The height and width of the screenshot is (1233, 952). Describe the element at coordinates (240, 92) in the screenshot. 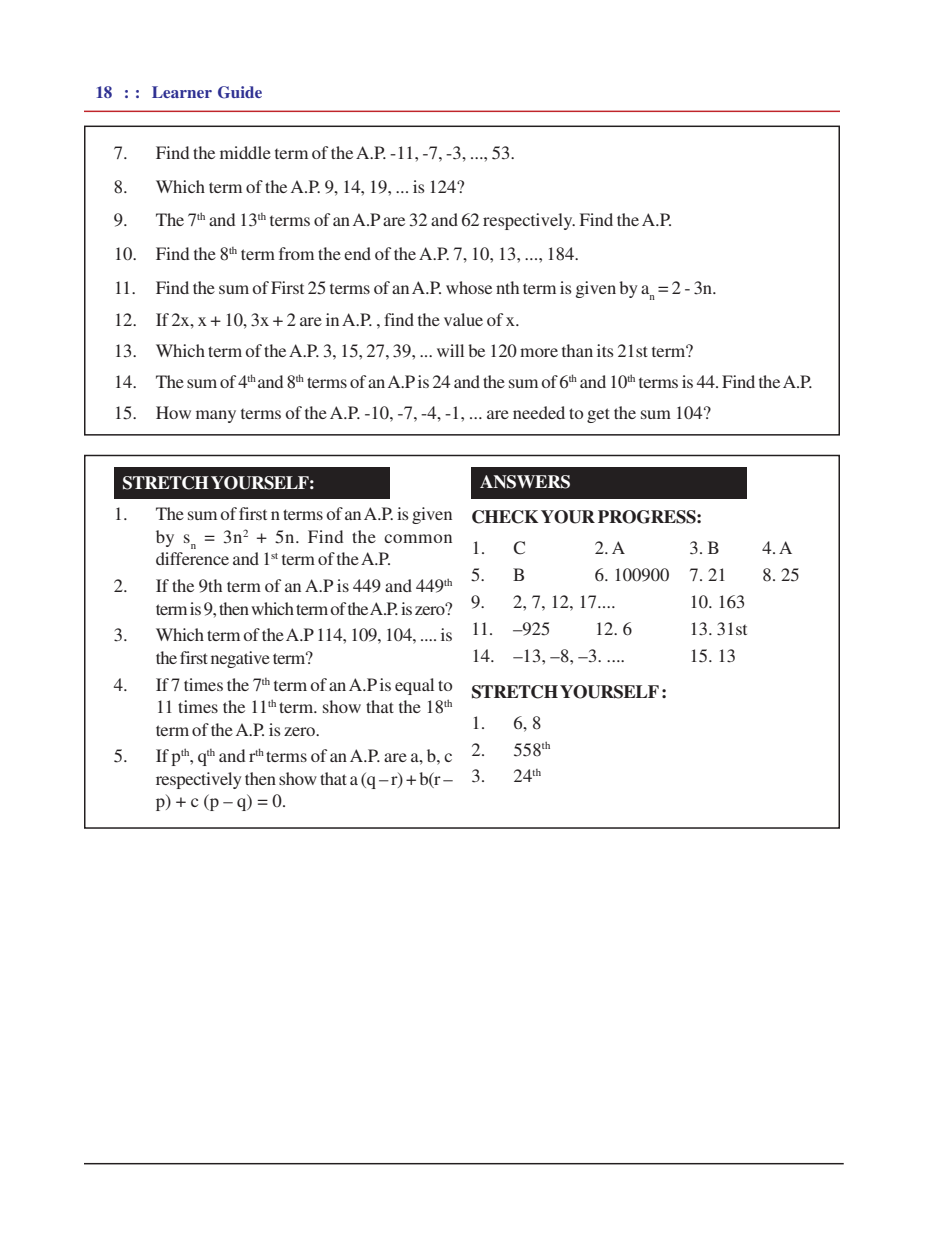

I see `Guide` at that location.
